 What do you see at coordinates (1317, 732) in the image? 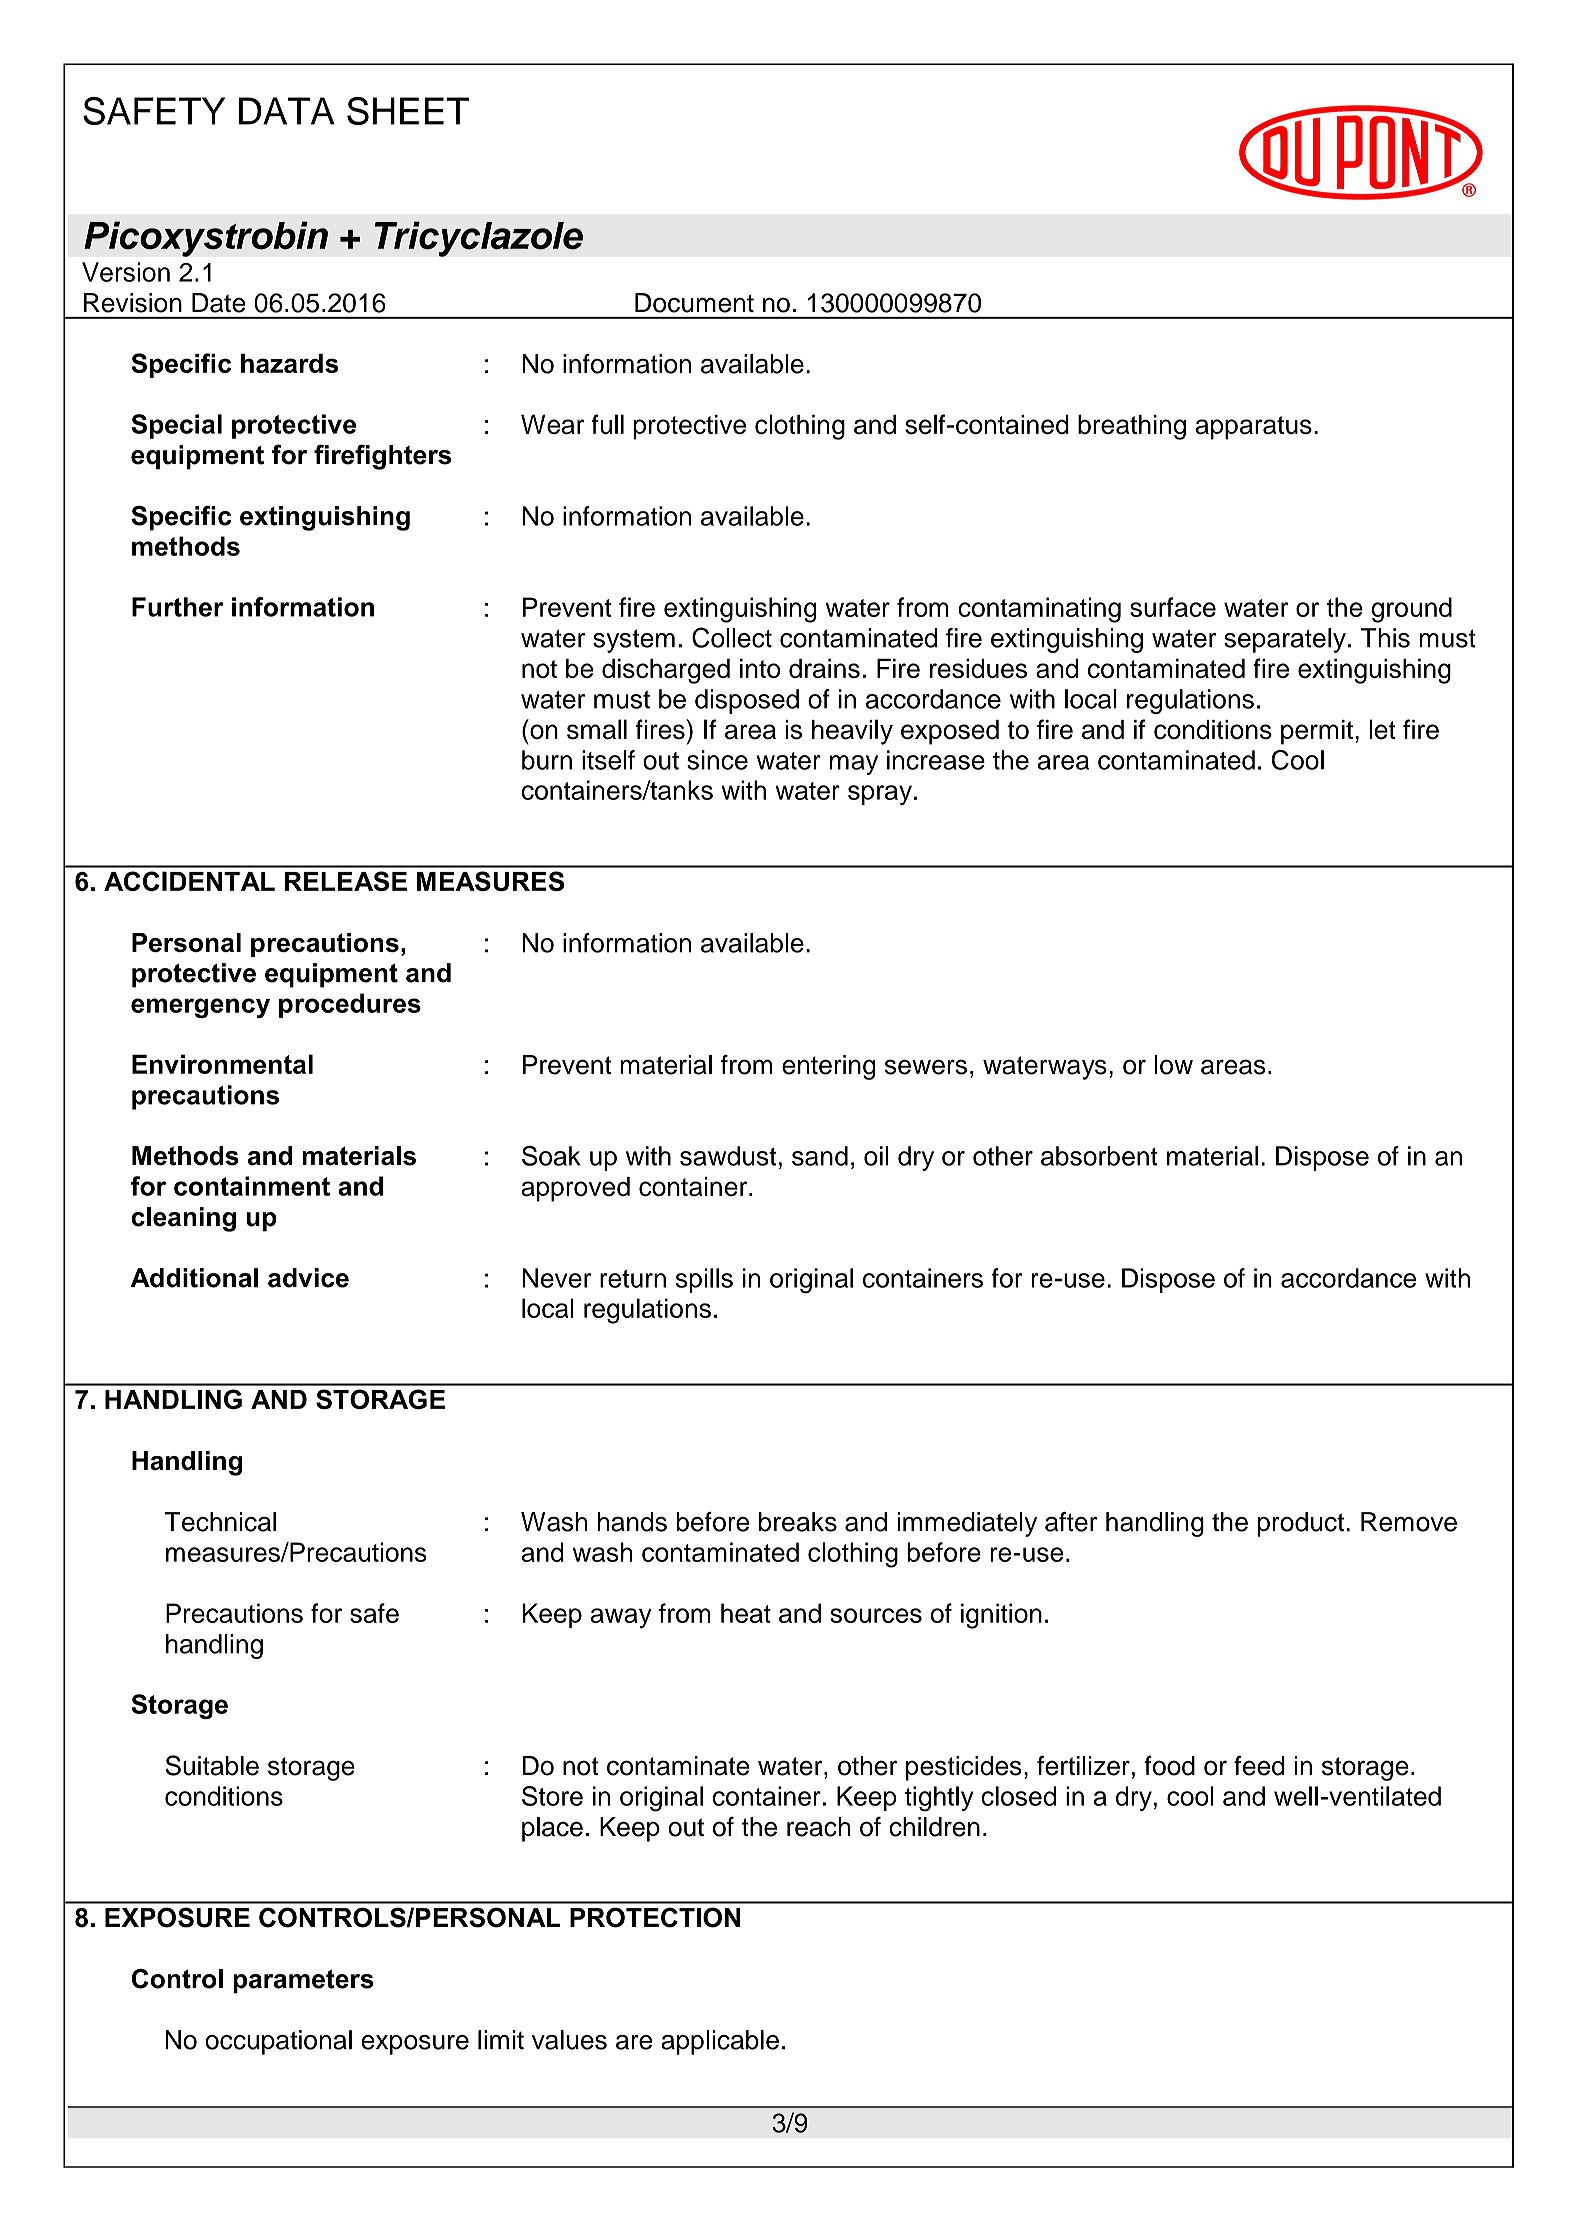
I see `permit` at bounding box center [1317, 732].
